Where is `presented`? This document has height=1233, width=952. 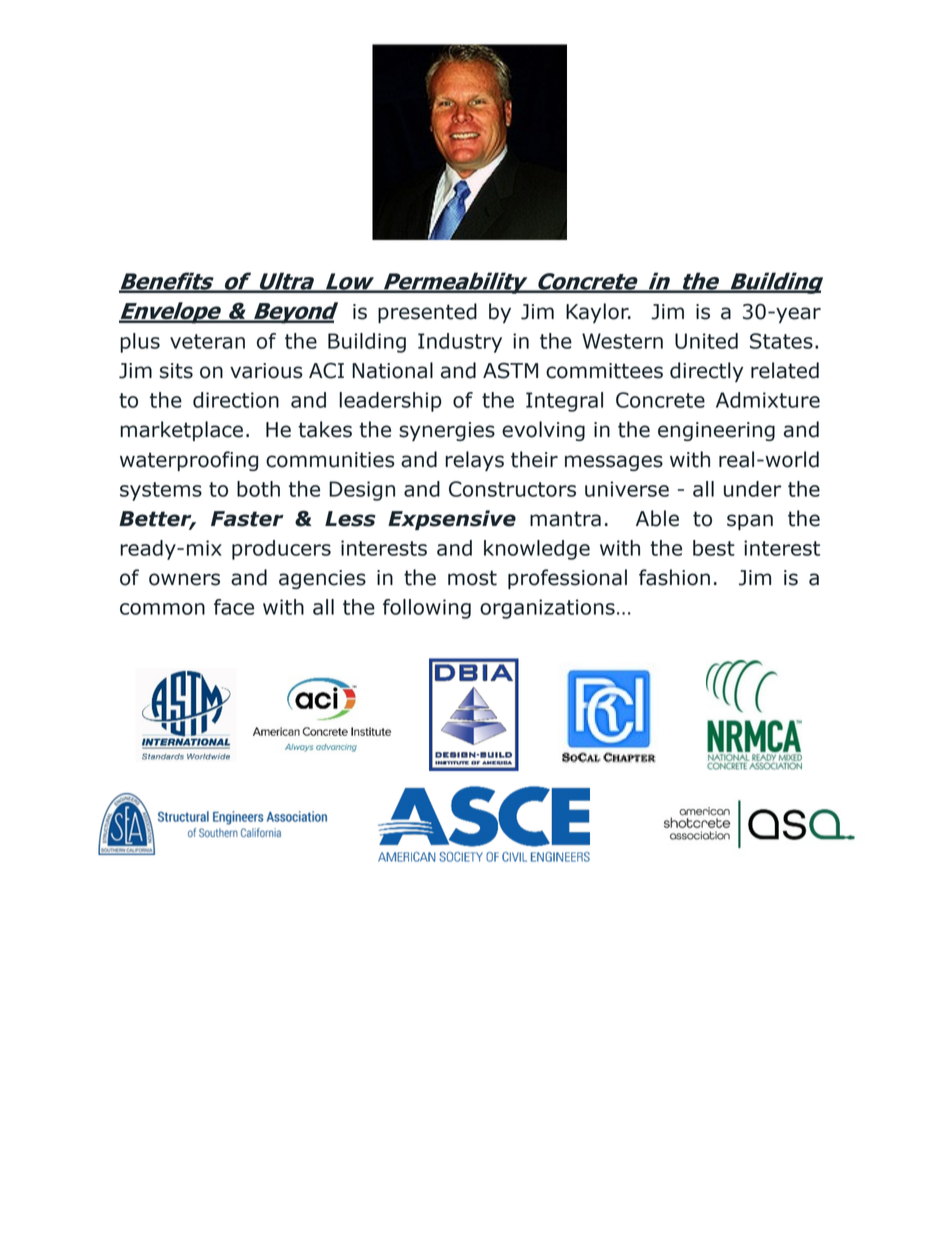 presented is located at coordinates (427, 313).
